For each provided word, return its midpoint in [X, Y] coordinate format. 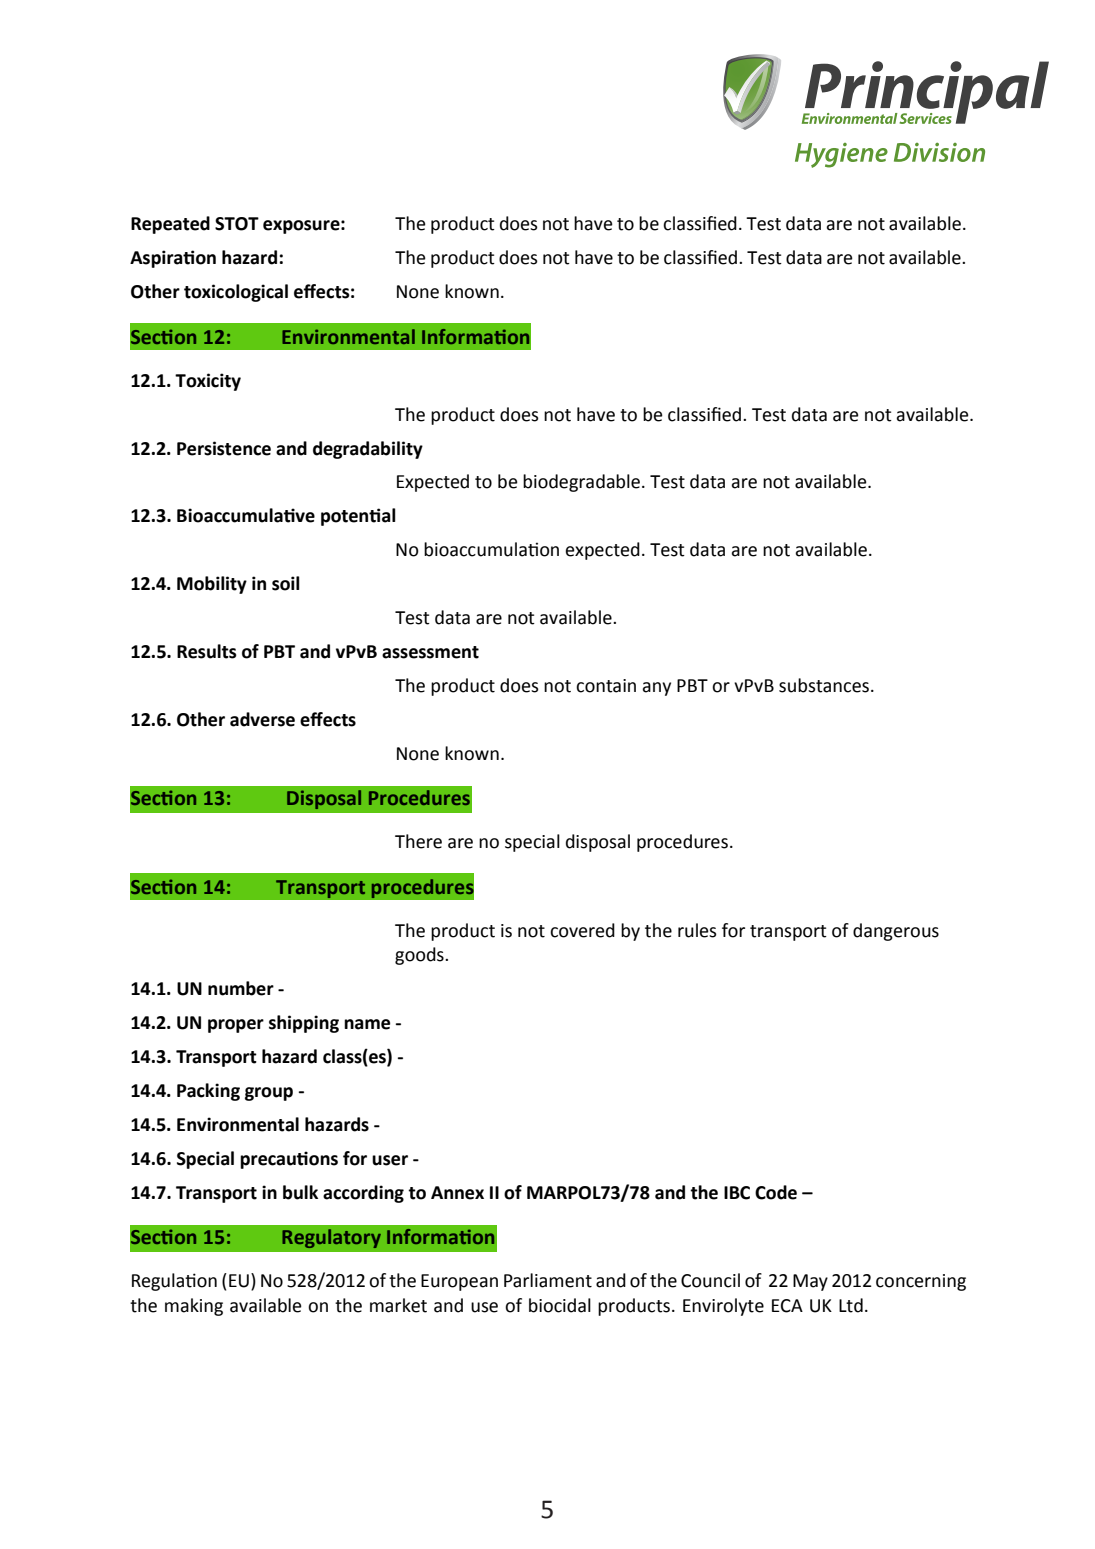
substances [825, 685]
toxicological [236, 293]
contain [606, 686]
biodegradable [581, 483]
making [194, 1307]
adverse [262, 719]
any [656, 689]
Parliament [548, 1280]
